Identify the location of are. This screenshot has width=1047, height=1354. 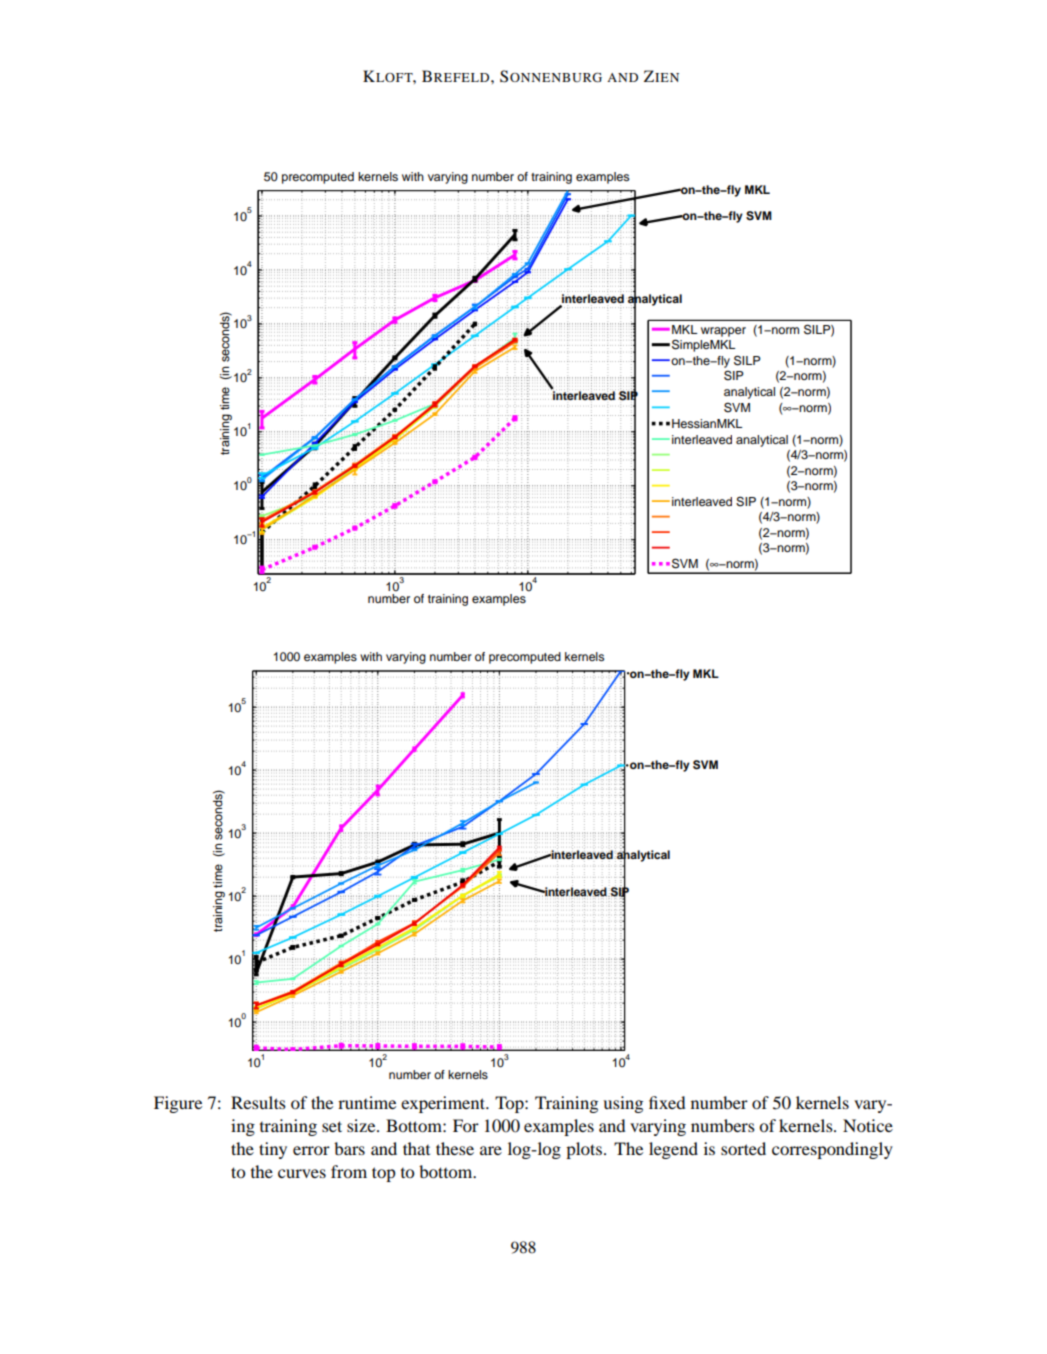
(491, 1150).
